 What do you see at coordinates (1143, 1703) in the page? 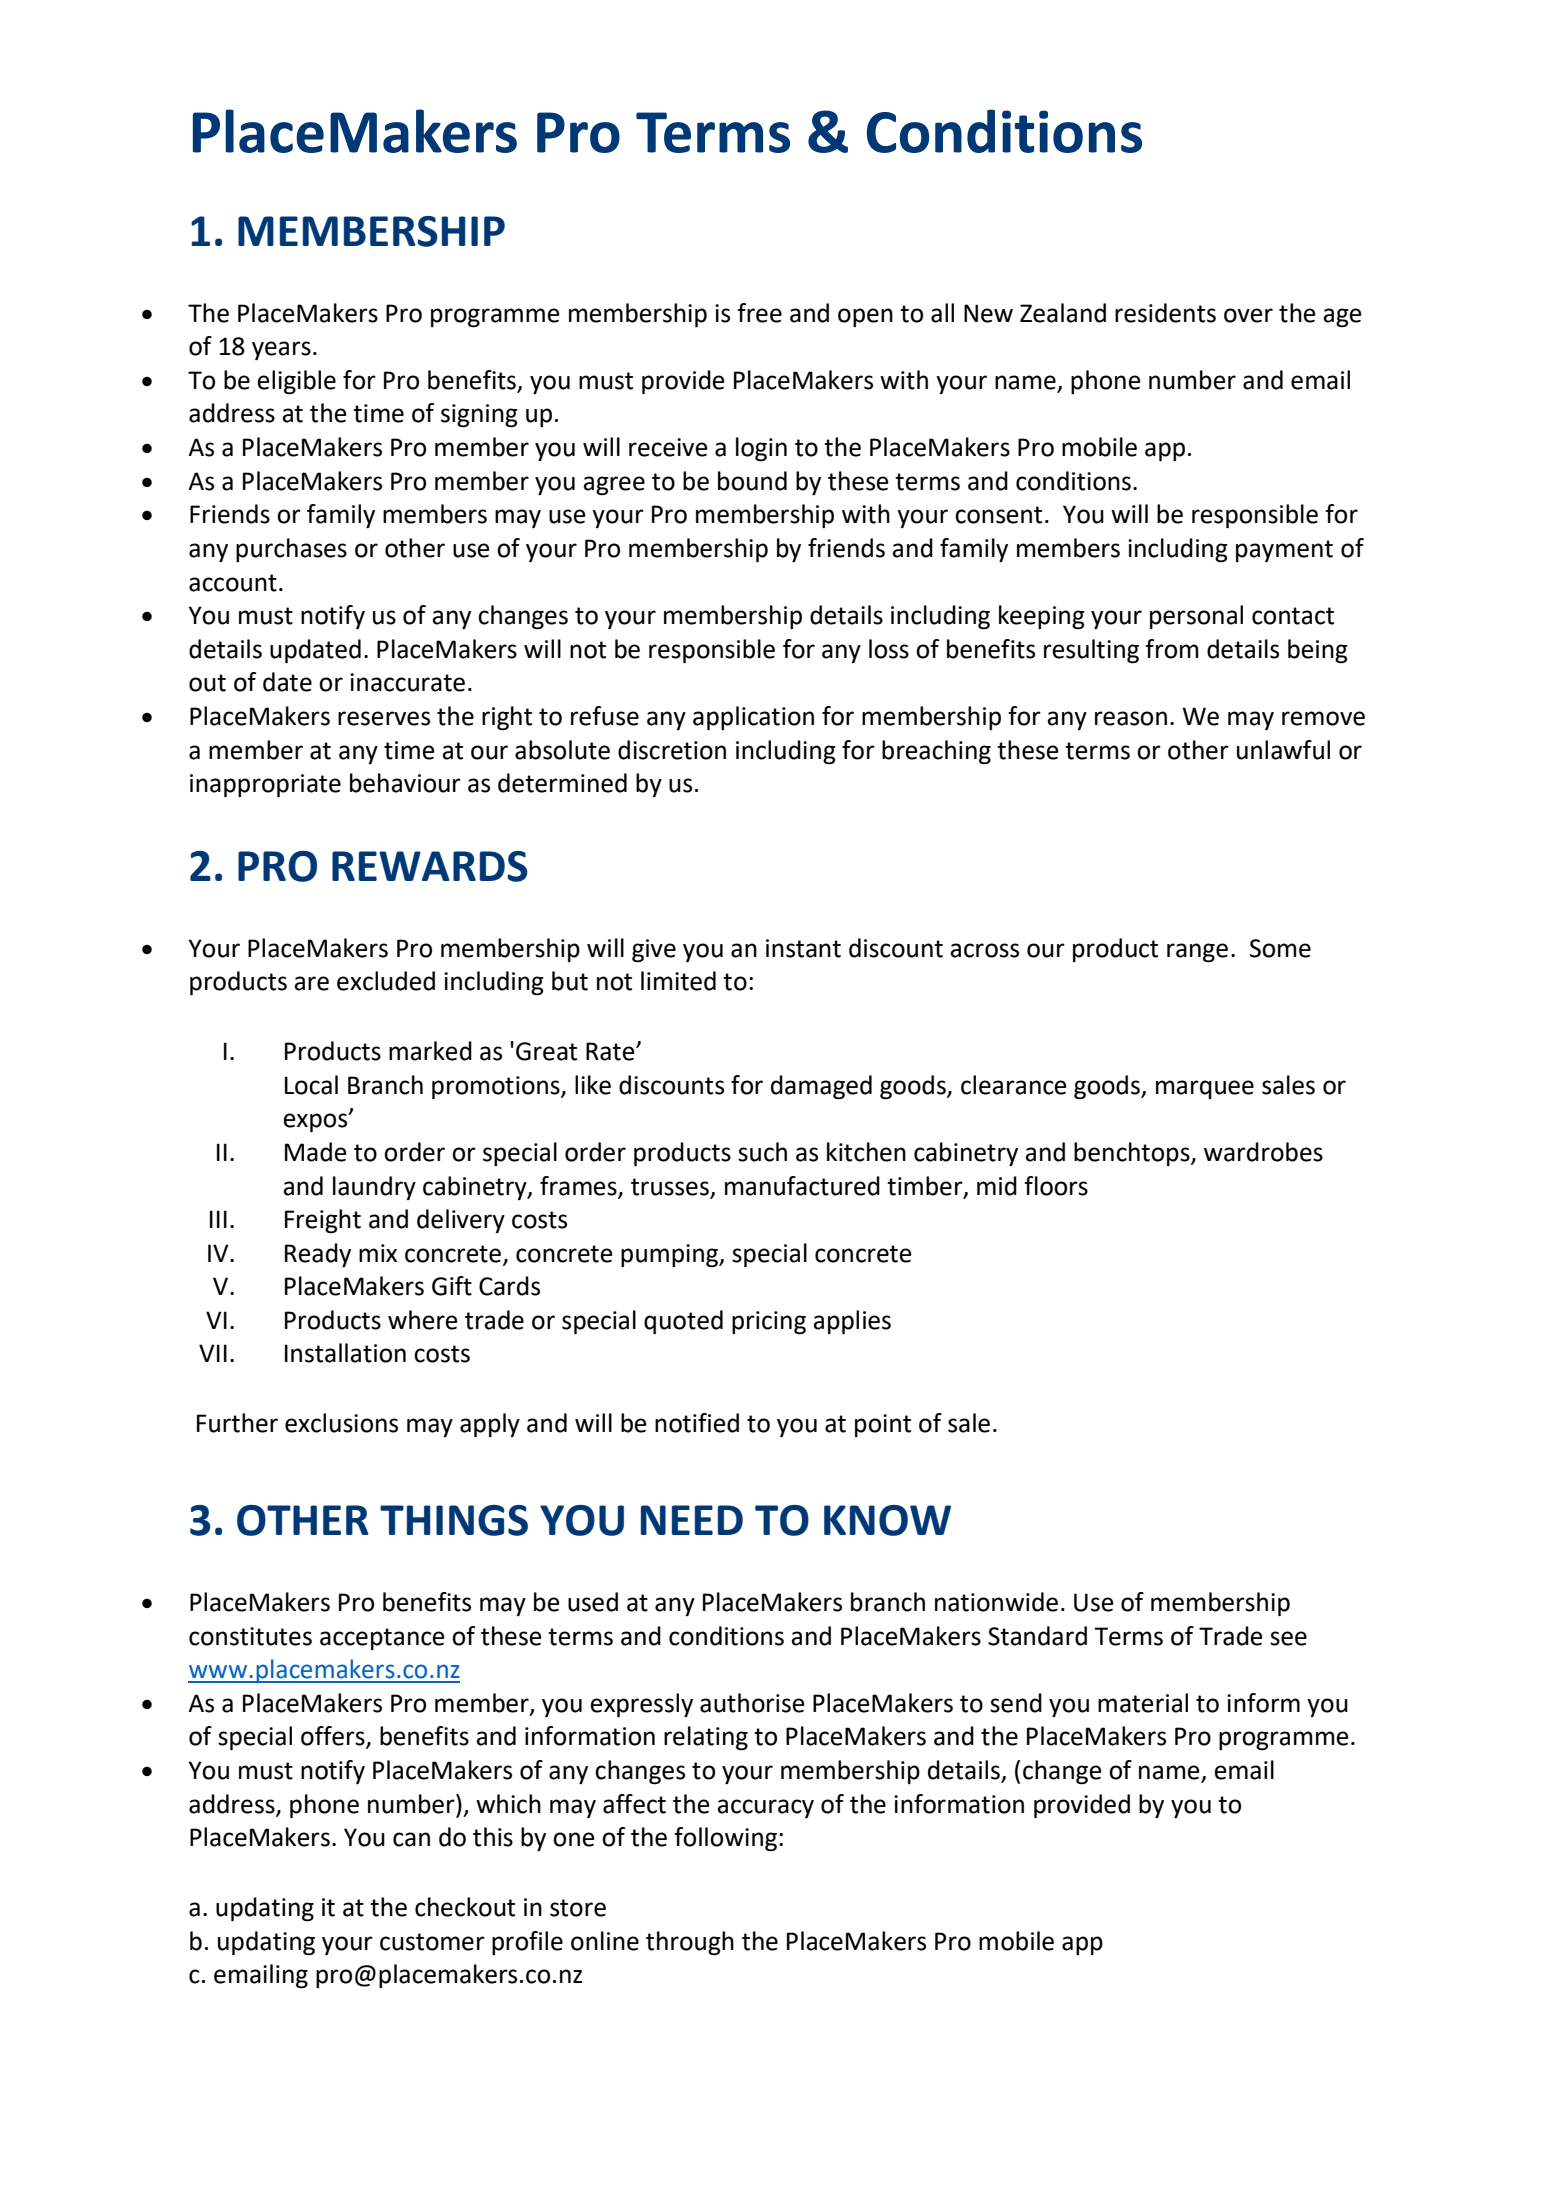
I see `material` at bounding box center [1143, 1703].
